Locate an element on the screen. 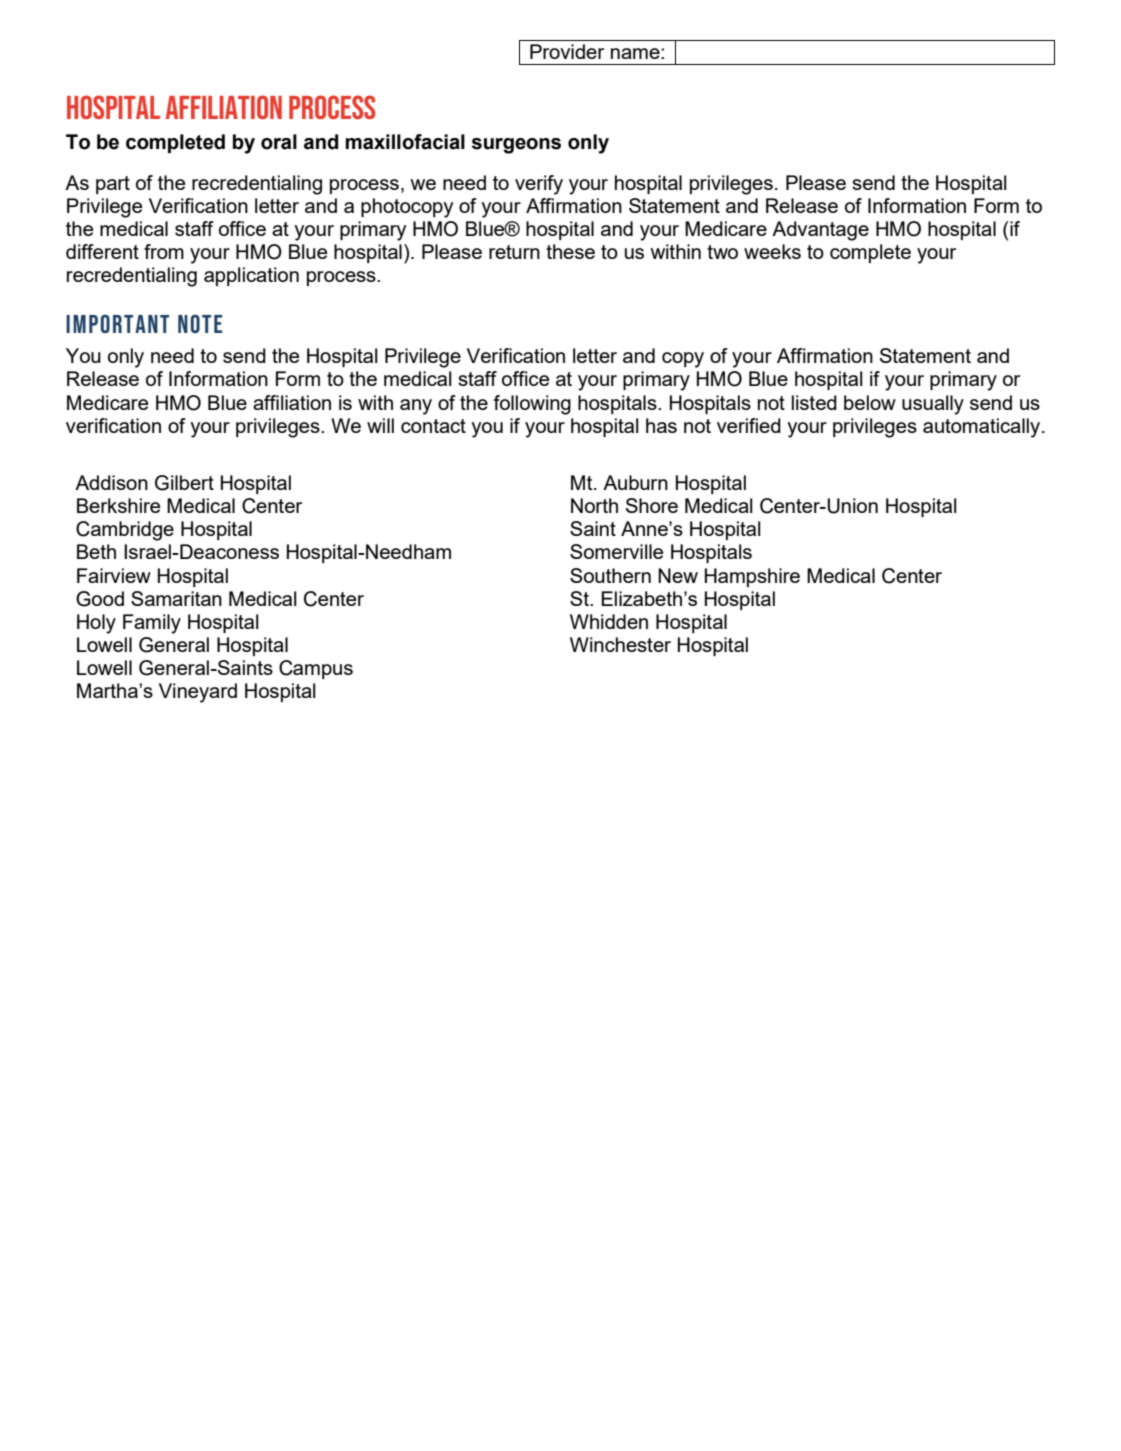 The width and height of the screenshot is (1121, 1451). Provider is located at coordinates (567, 51).
